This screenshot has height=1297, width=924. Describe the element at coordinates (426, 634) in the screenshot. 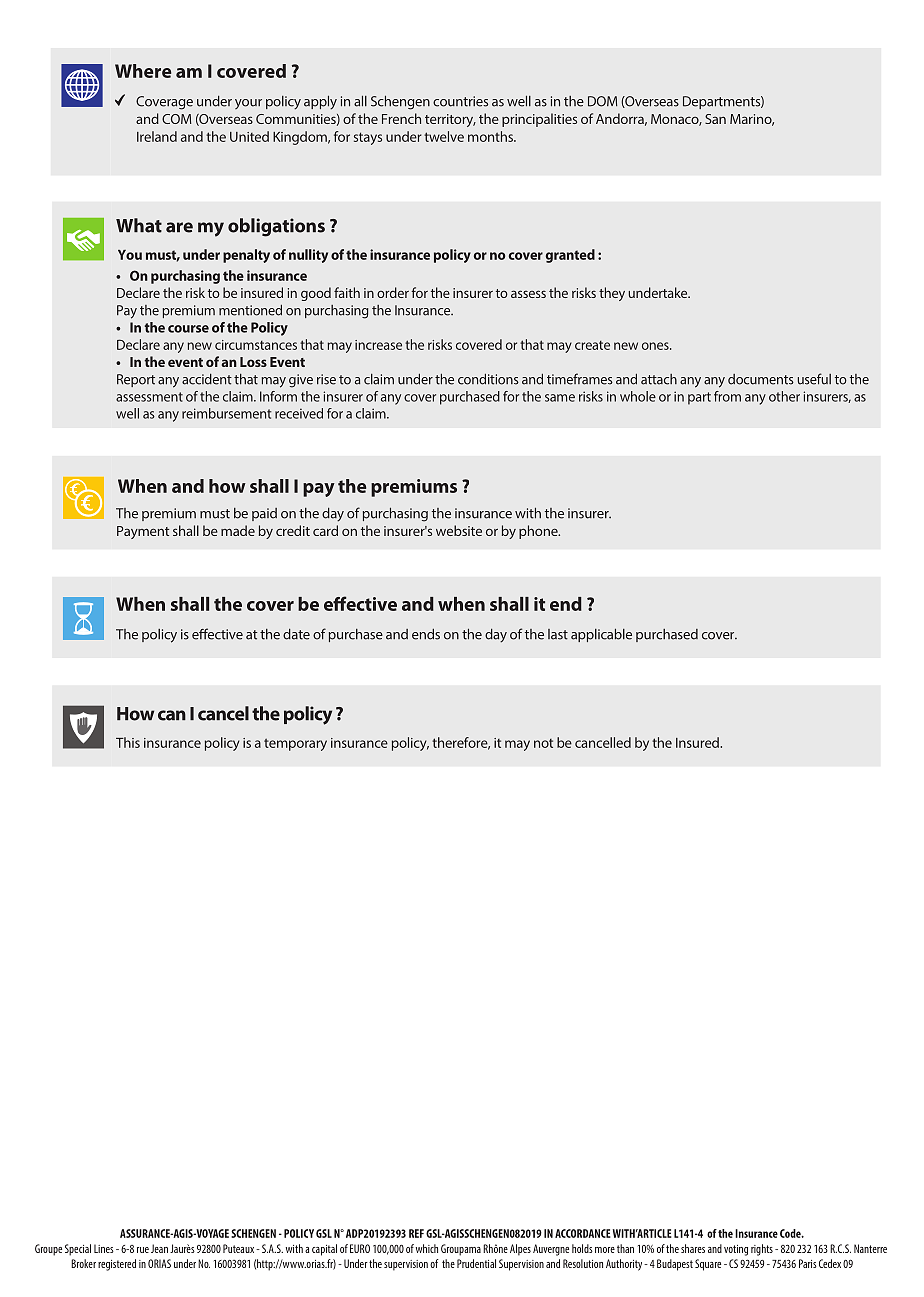

I see `ends` at that location.
